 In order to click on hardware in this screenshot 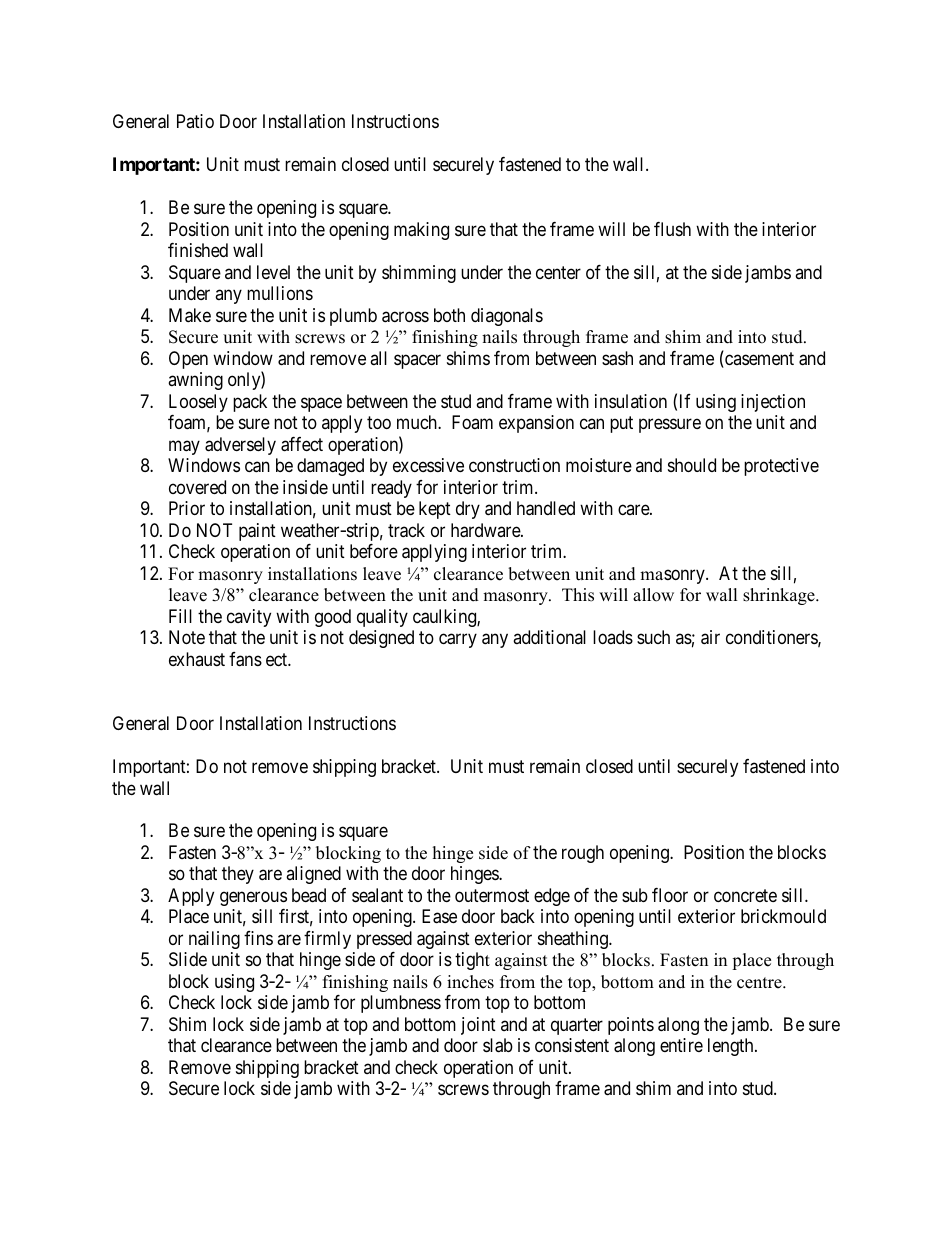, I will do `click(486, 530)`.
